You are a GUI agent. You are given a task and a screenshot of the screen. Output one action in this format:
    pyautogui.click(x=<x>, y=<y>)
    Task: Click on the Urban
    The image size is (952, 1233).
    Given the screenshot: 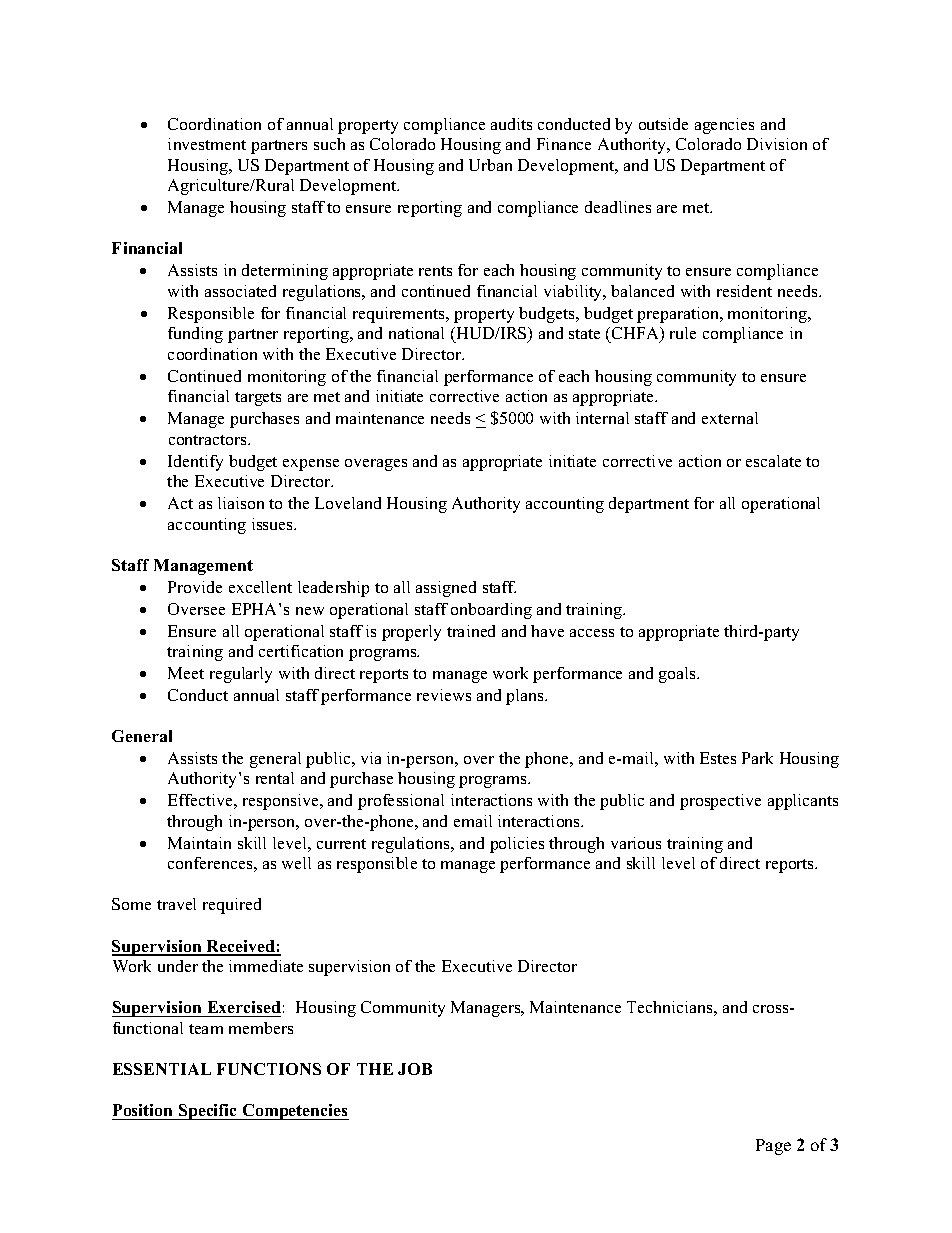 What is the action you would take?
    pyautogui.click(x=490, y=165)
